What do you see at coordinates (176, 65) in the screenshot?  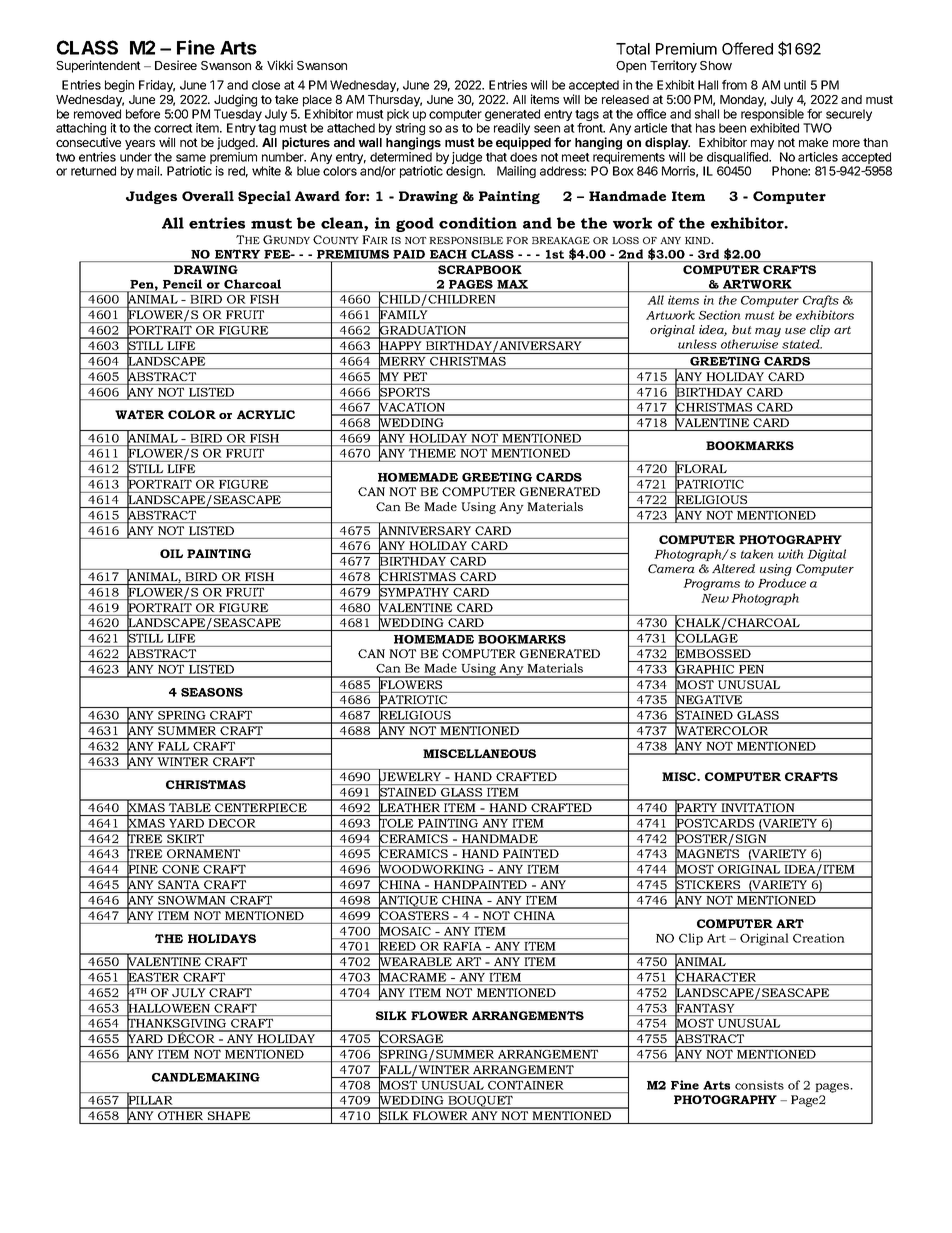 I see `Desiree` at bounding box center [176, 65].
